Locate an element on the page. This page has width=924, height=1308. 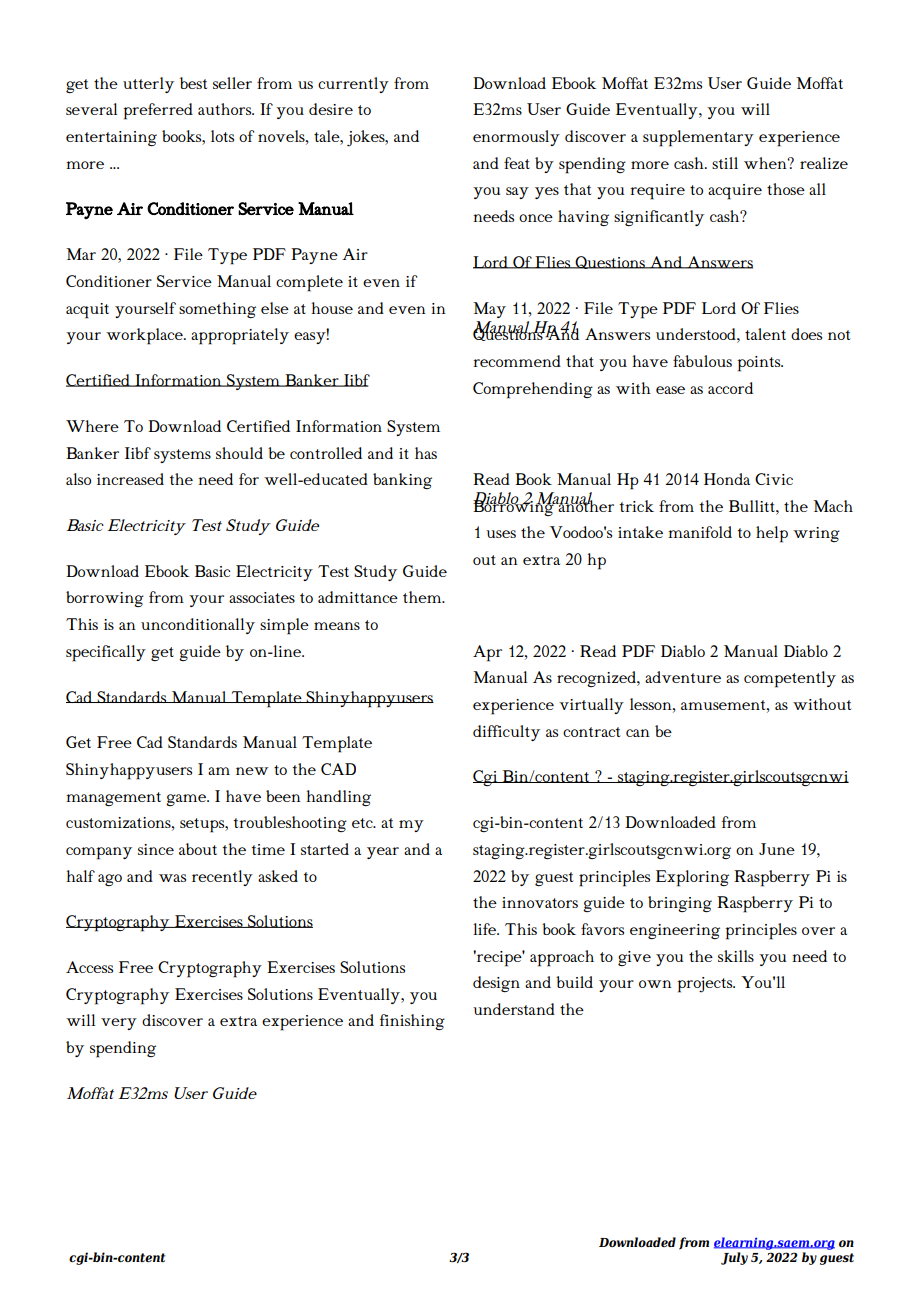
supplementary is located at coordinates (698, 138).
